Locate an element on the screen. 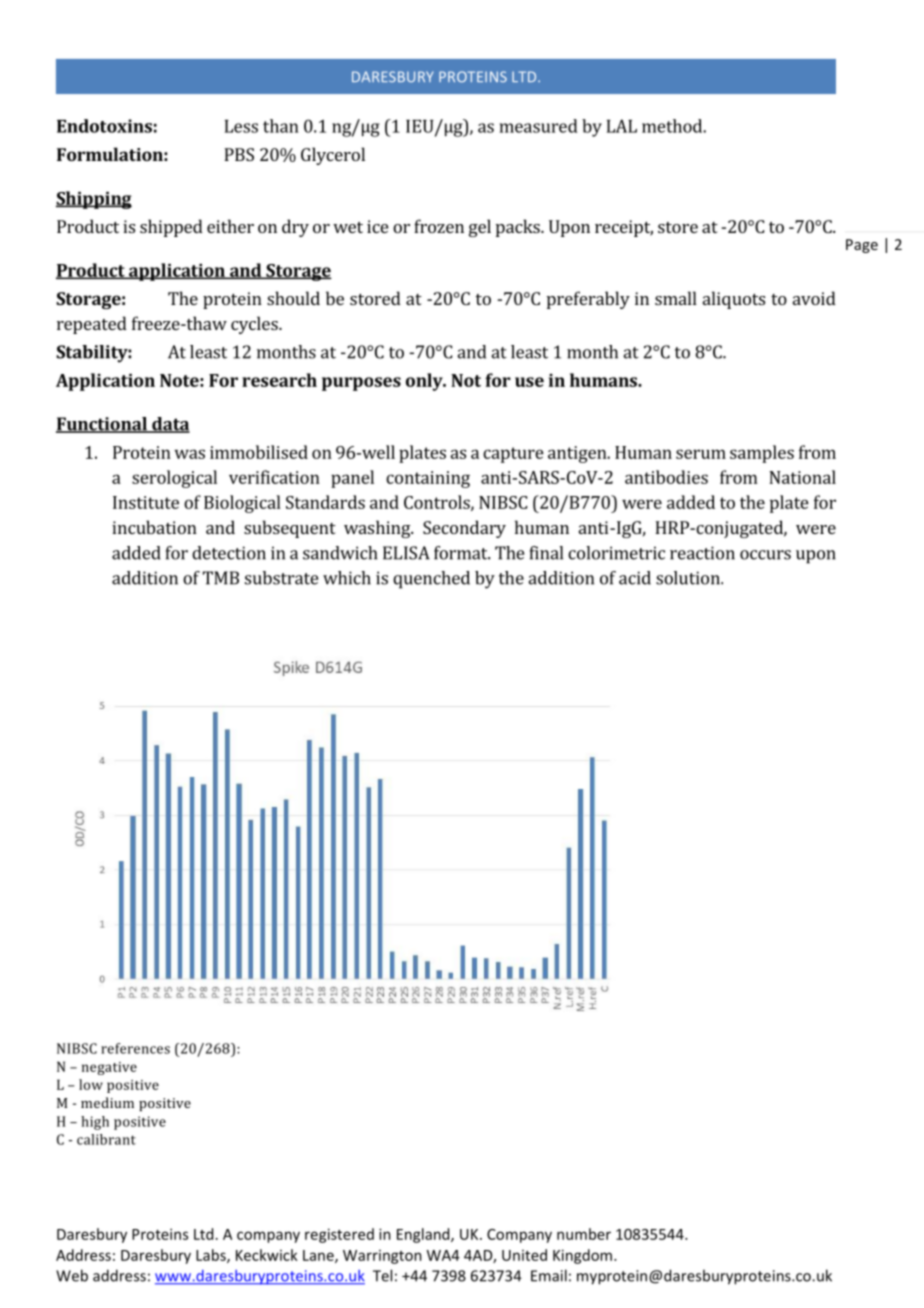  Labs is located at coordinates (212, 1256).
